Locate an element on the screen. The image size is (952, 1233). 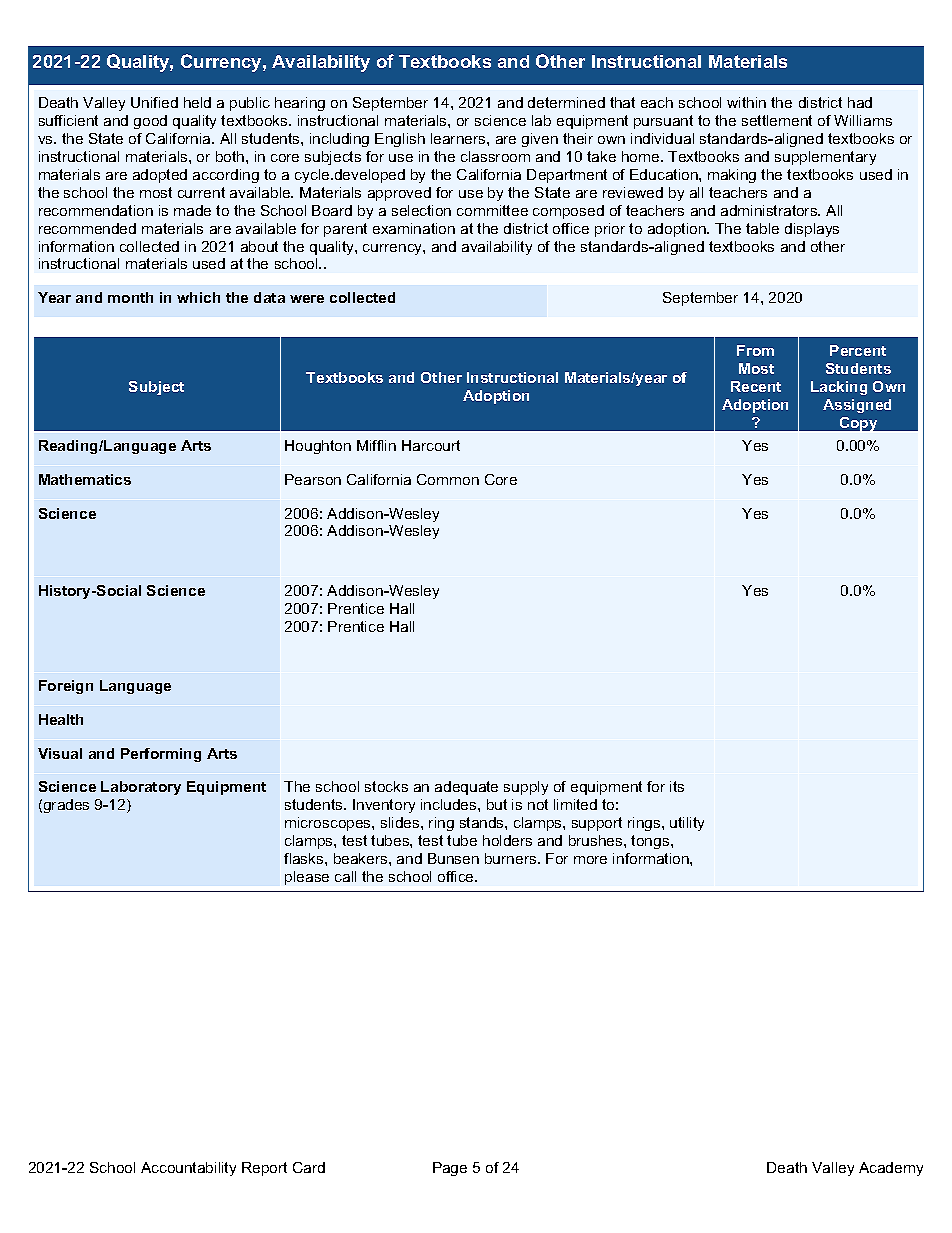
settlement is located at coordinates (777, 120).
